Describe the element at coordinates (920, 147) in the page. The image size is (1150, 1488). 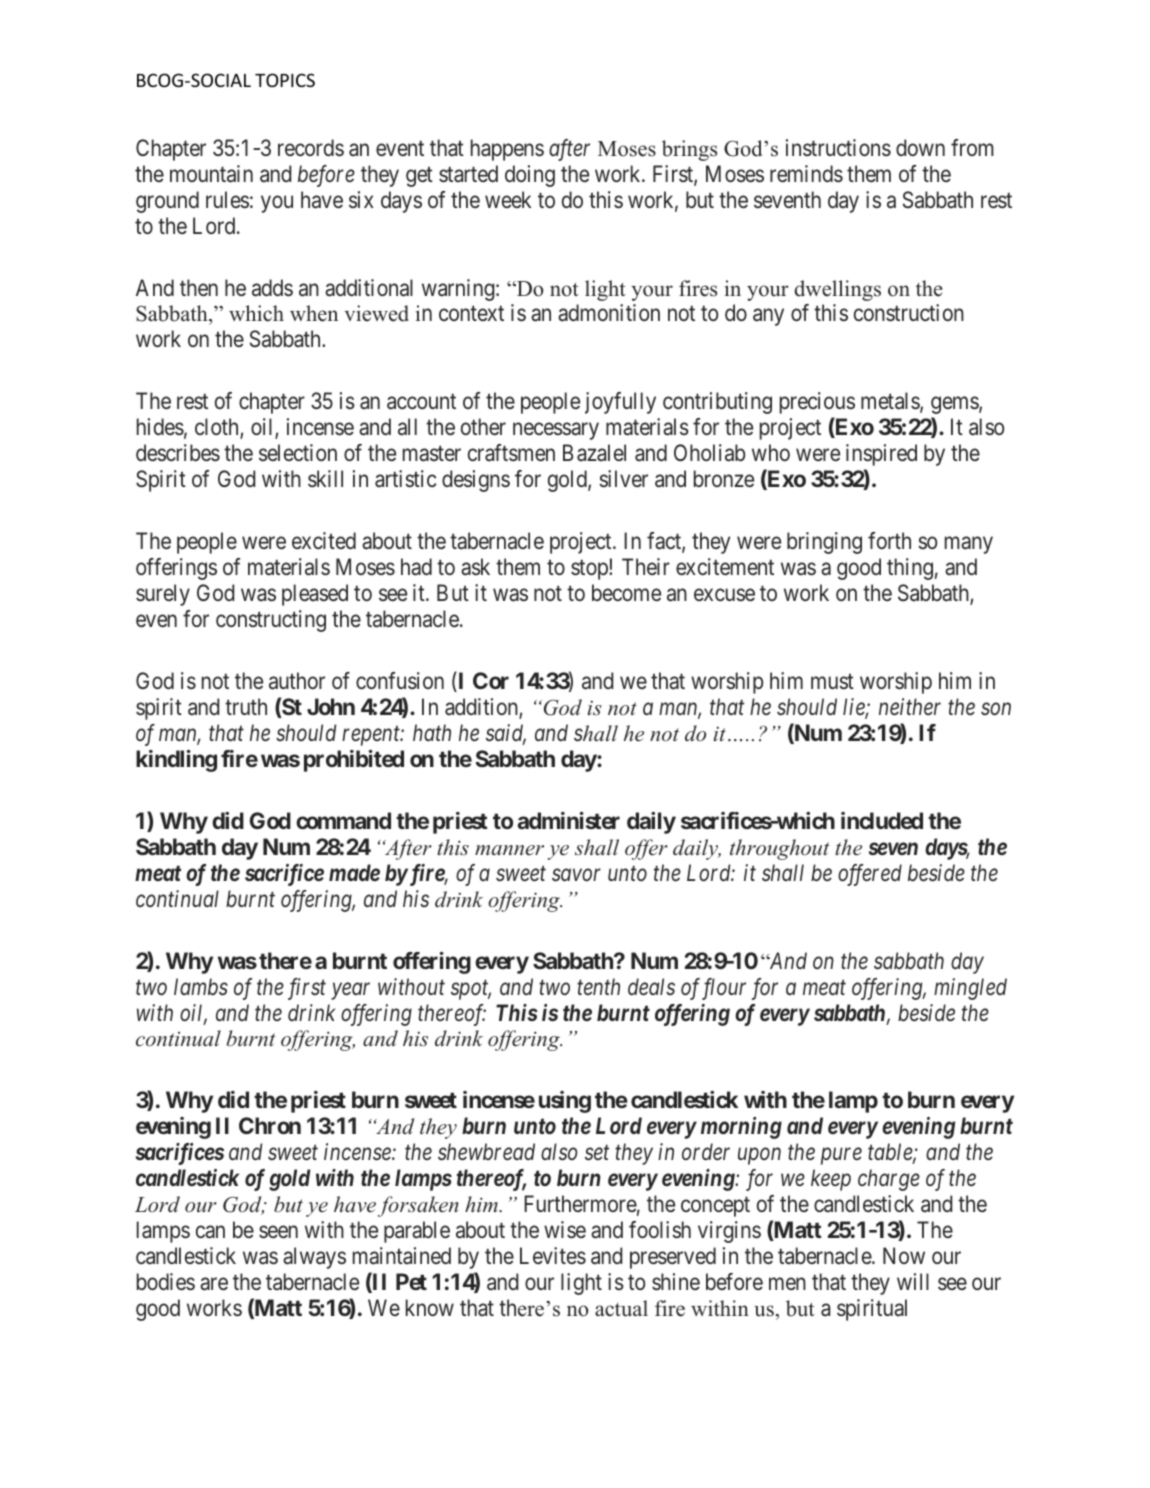
I see `down` at that location.
